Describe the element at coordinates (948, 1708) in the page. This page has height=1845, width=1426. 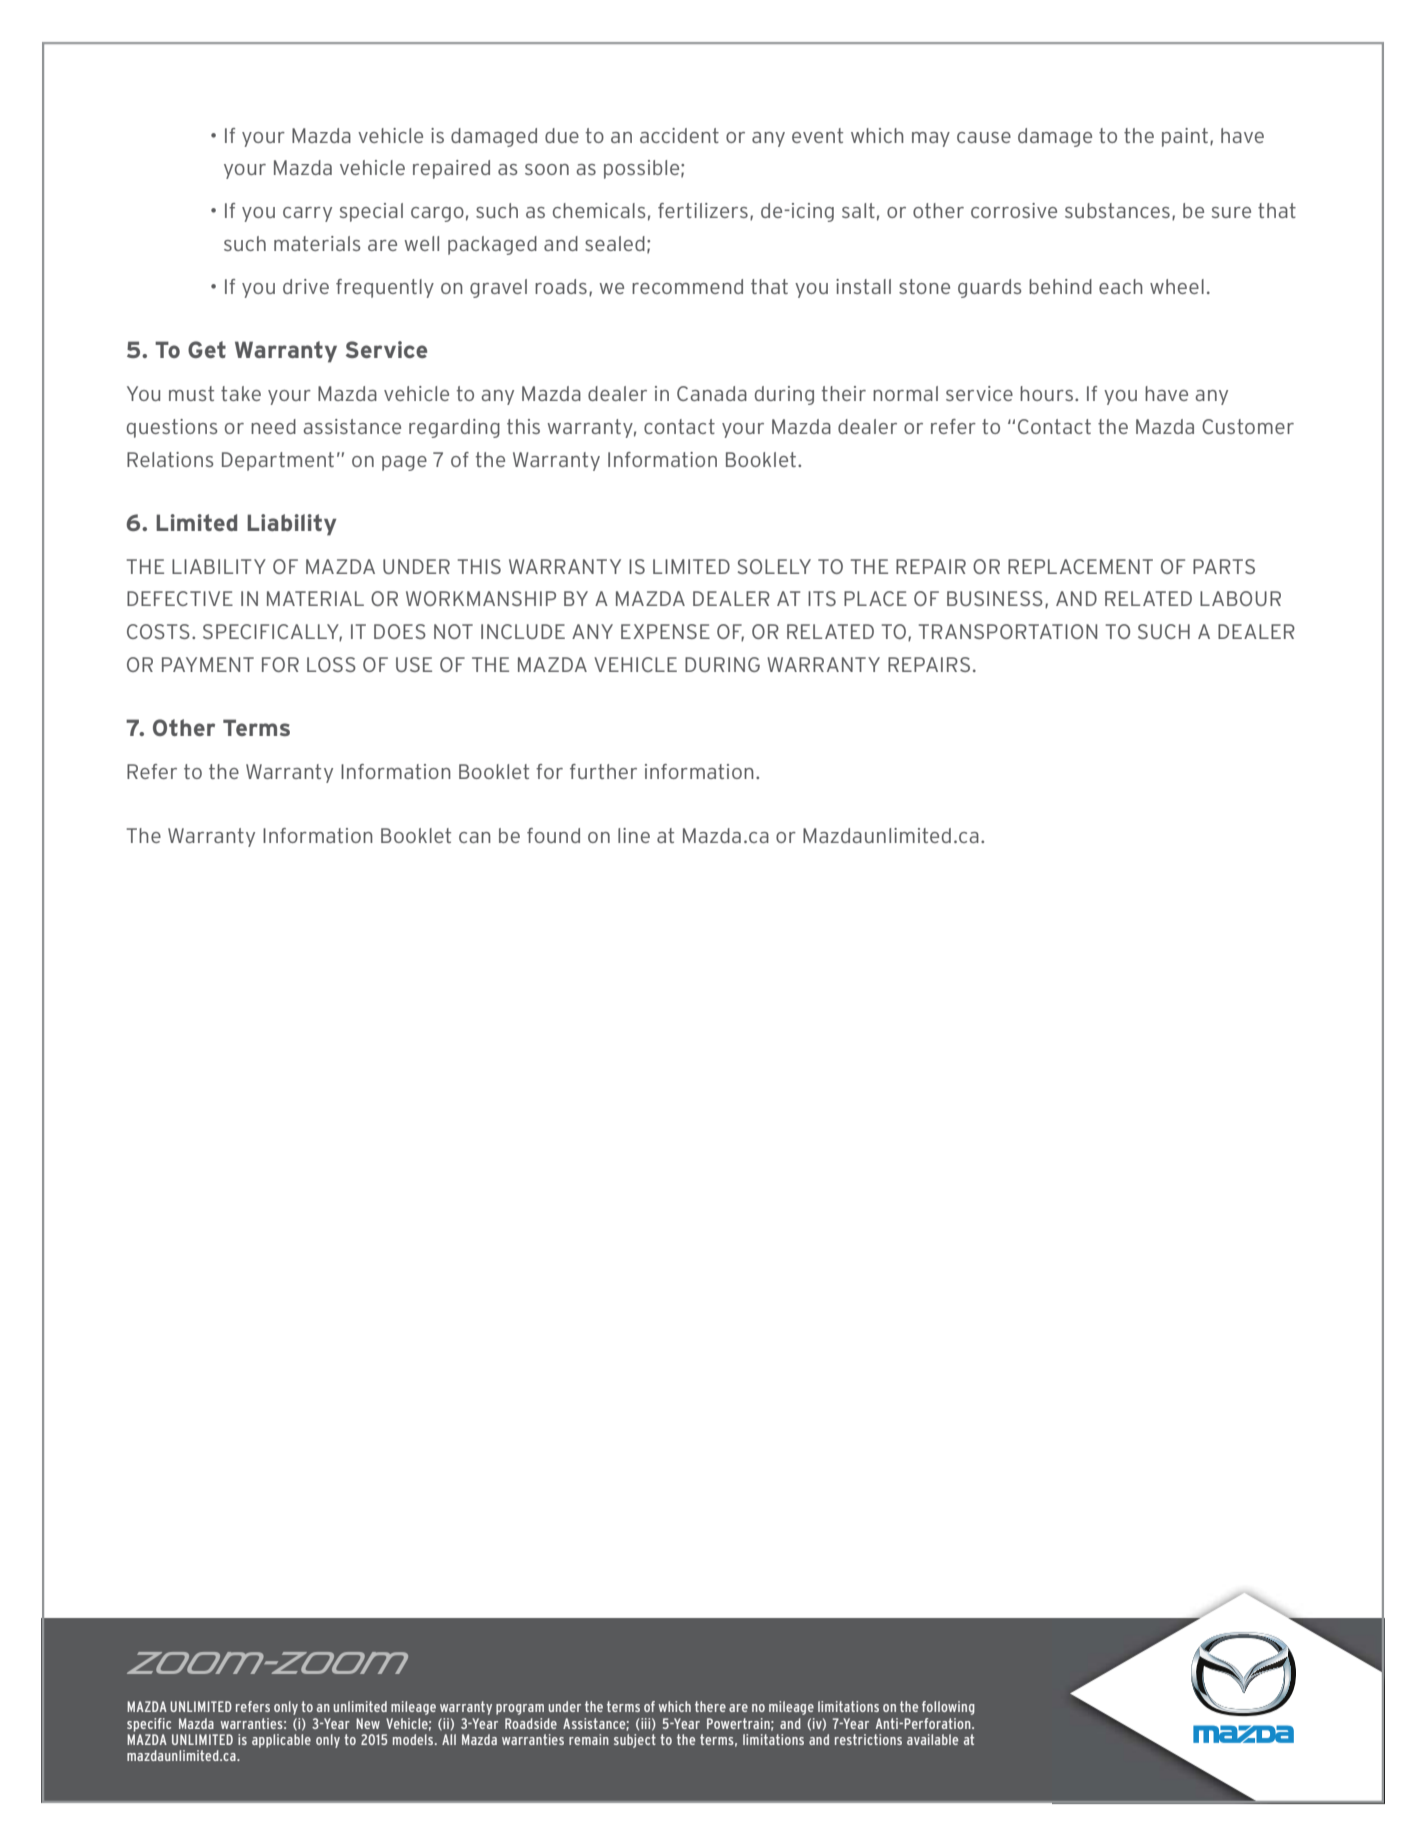
I see `following` at that location.
